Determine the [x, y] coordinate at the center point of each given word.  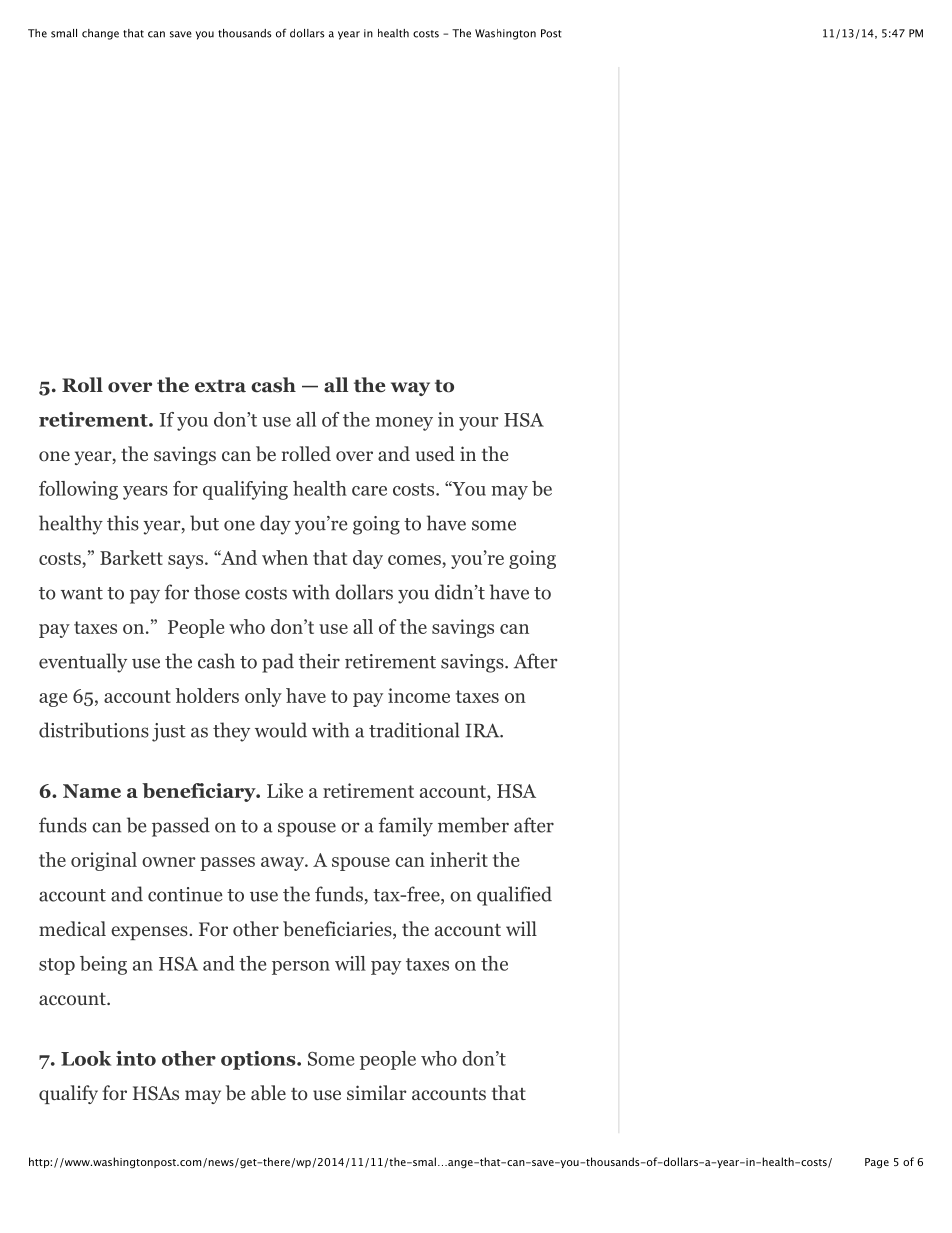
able [268, 1093]
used [435, 453]
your [479, 424]
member [473, 825]
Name [92, 791]
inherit [459, 859]
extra [220, 386]
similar [377, 1092]
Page [877, 1163]
